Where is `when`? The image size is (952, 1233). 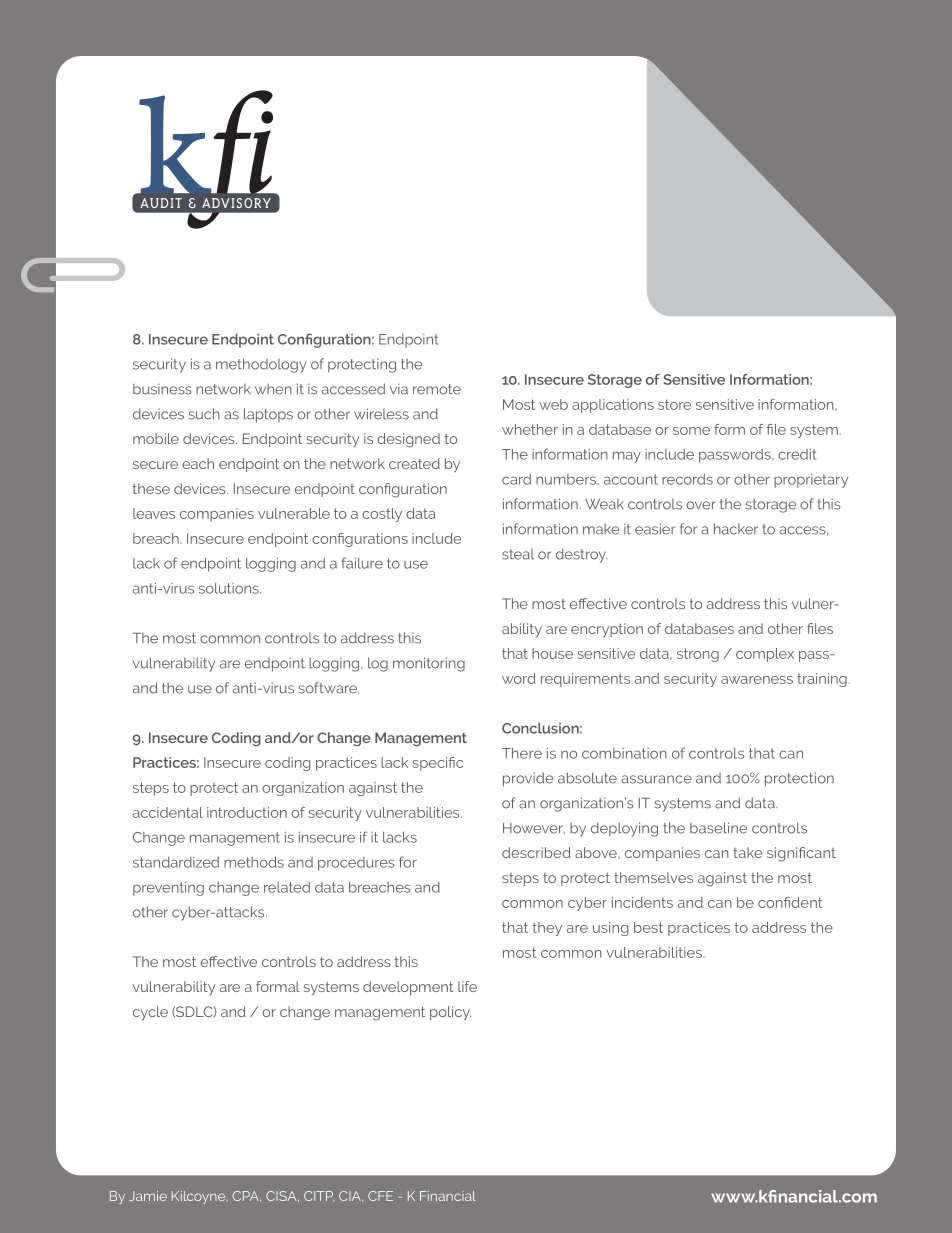
when is located at coordinates (273, 389).
